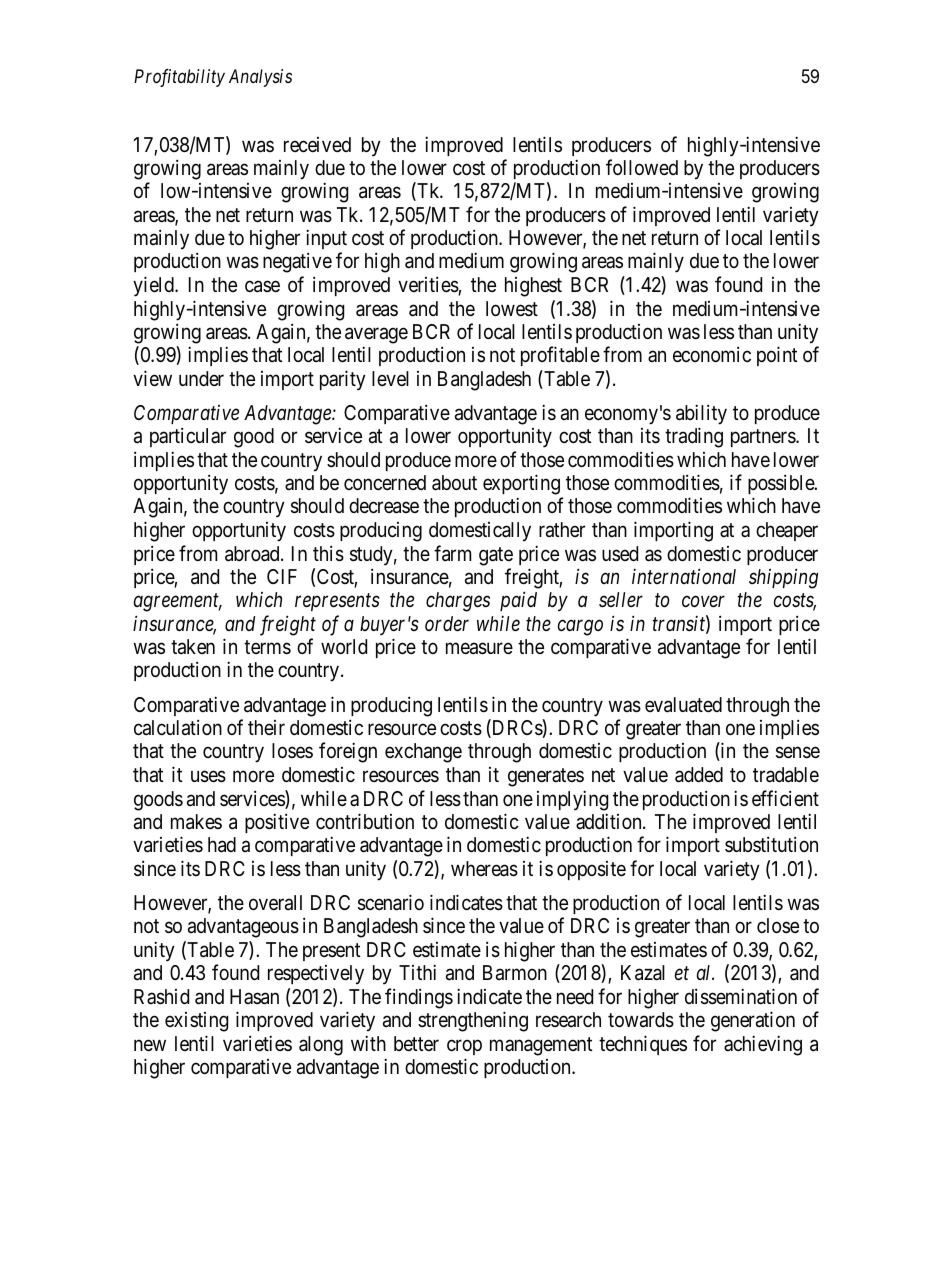 This screenshot has width=952, height=1265. What do you see at coordinates (317, 144) in the screenshot?
I see `received` at bounding box center [317, 144].
